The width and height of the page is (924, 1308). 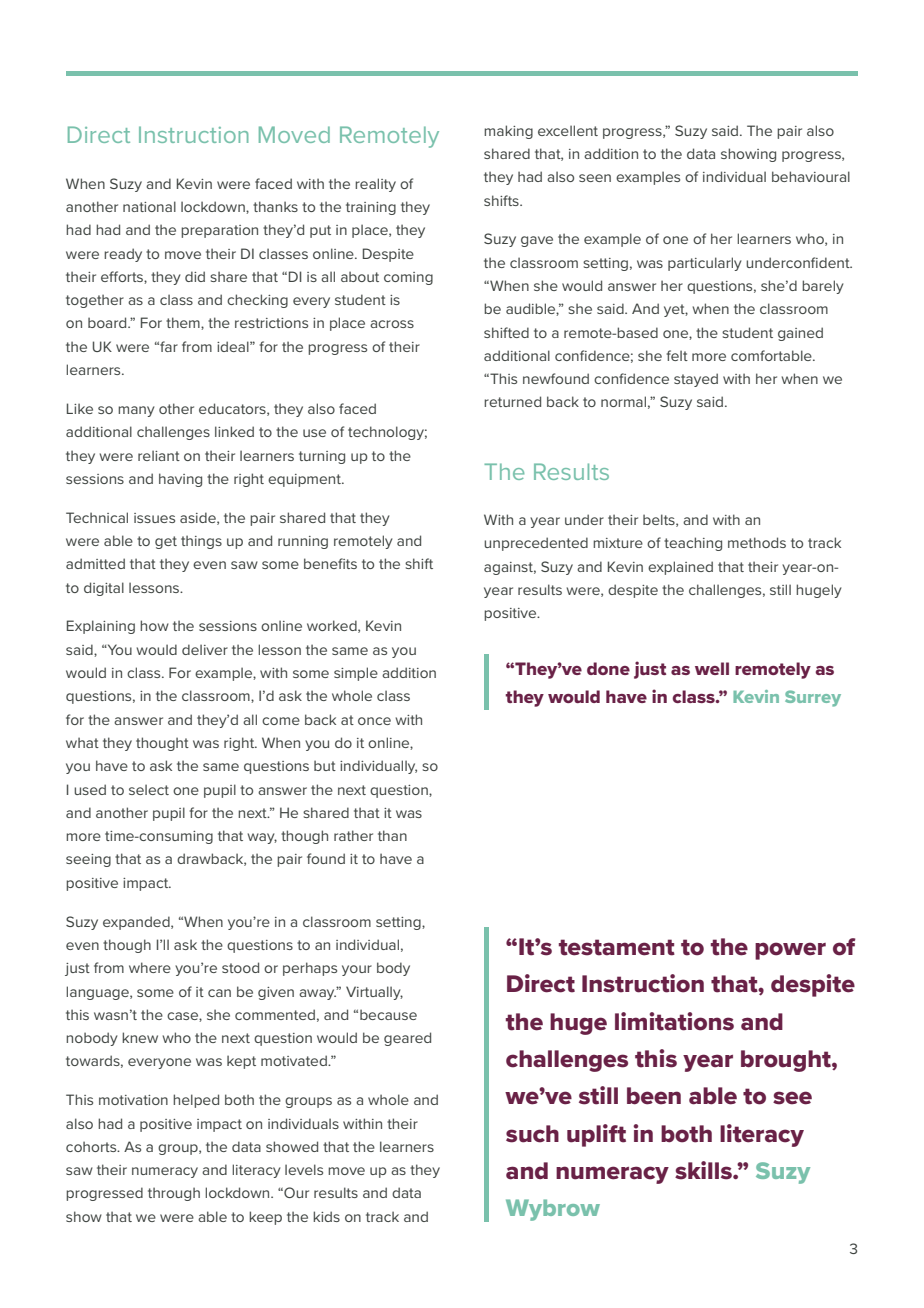 What do you see at coordinates (174, 1194) in the page?
I see `through` at bounding box center [174, 1194].
